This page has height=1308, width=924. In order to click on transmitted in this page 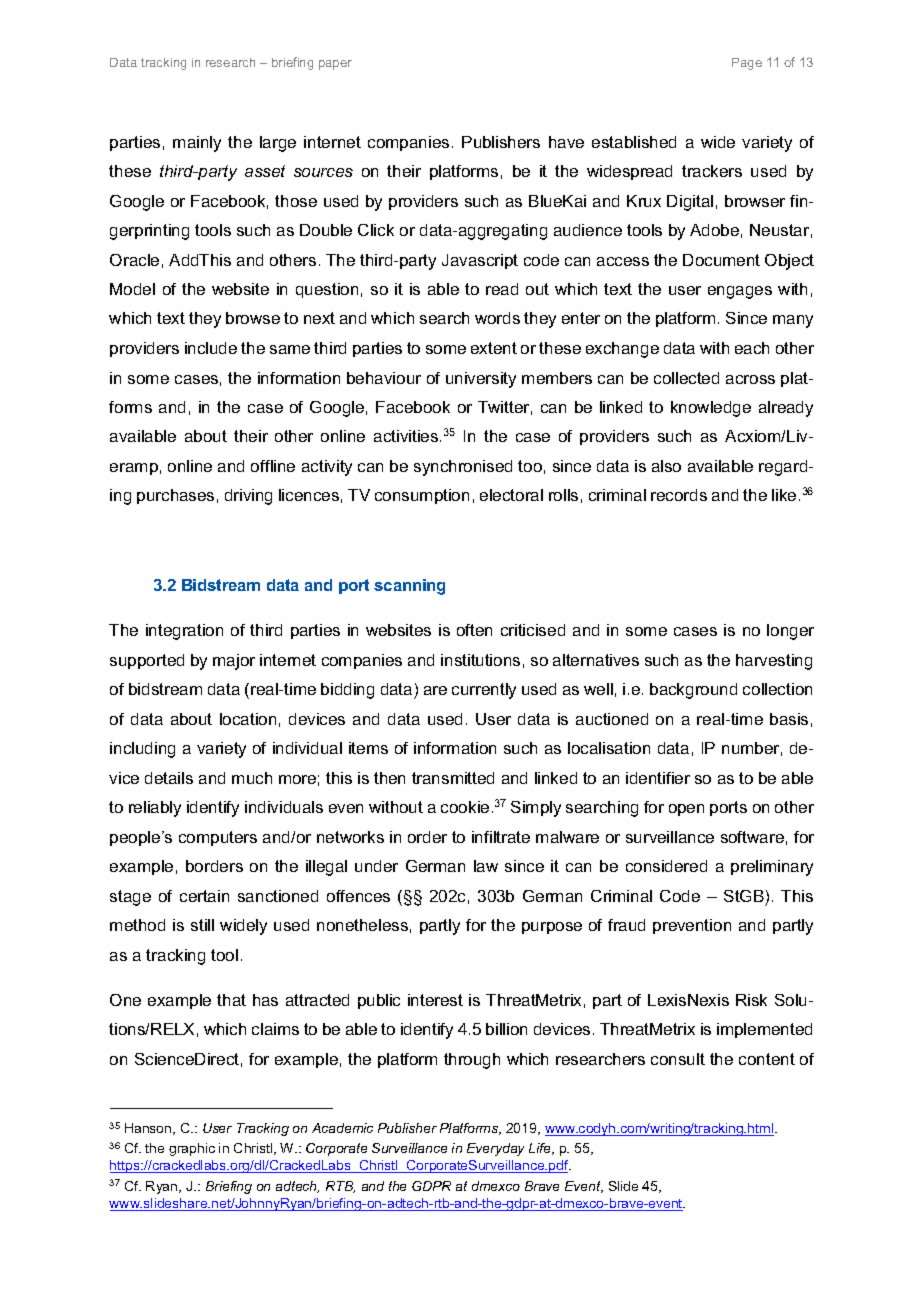, I will do `click(453, 778)`.
